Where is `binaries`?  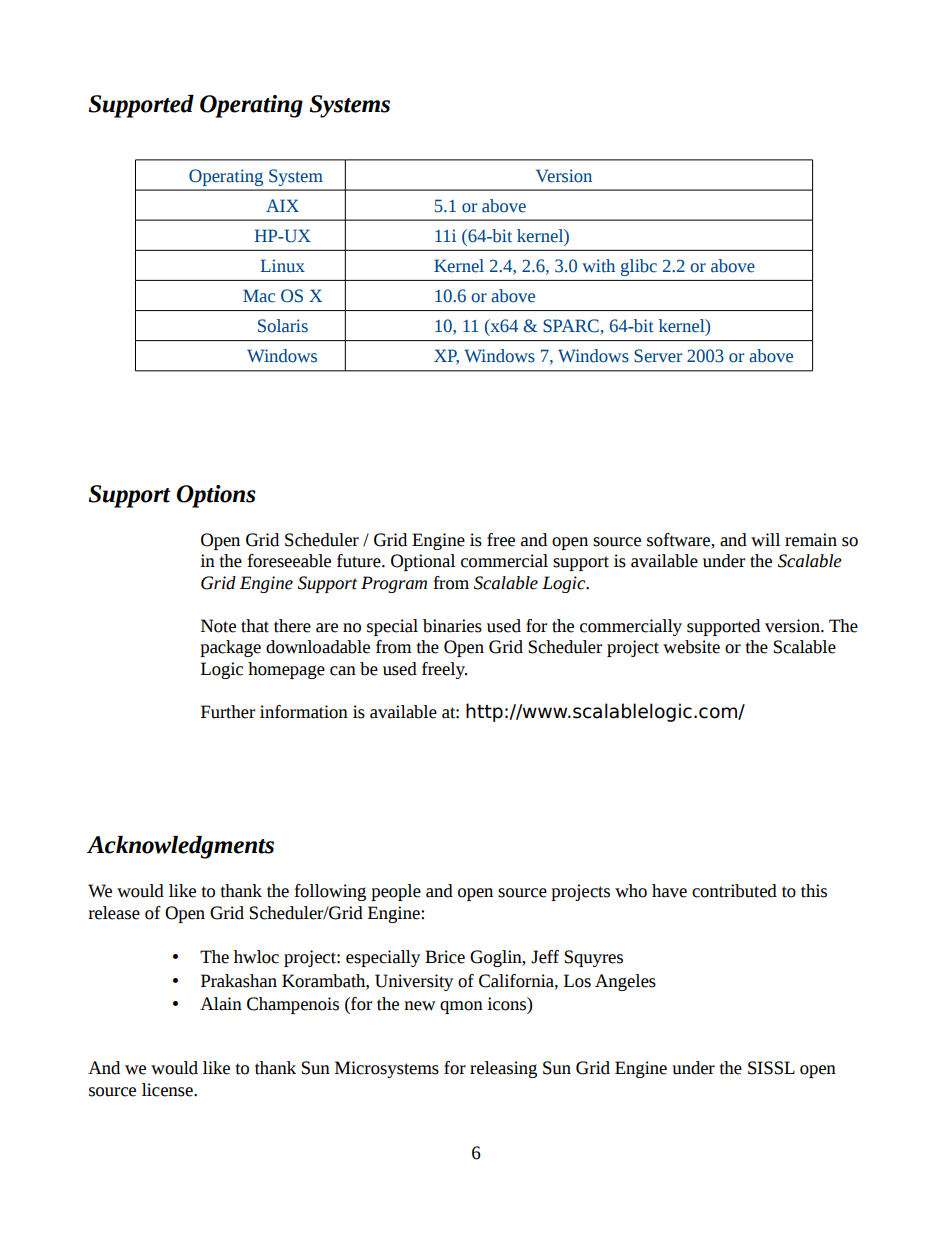 binaries is located at coordinates (452, 626).
